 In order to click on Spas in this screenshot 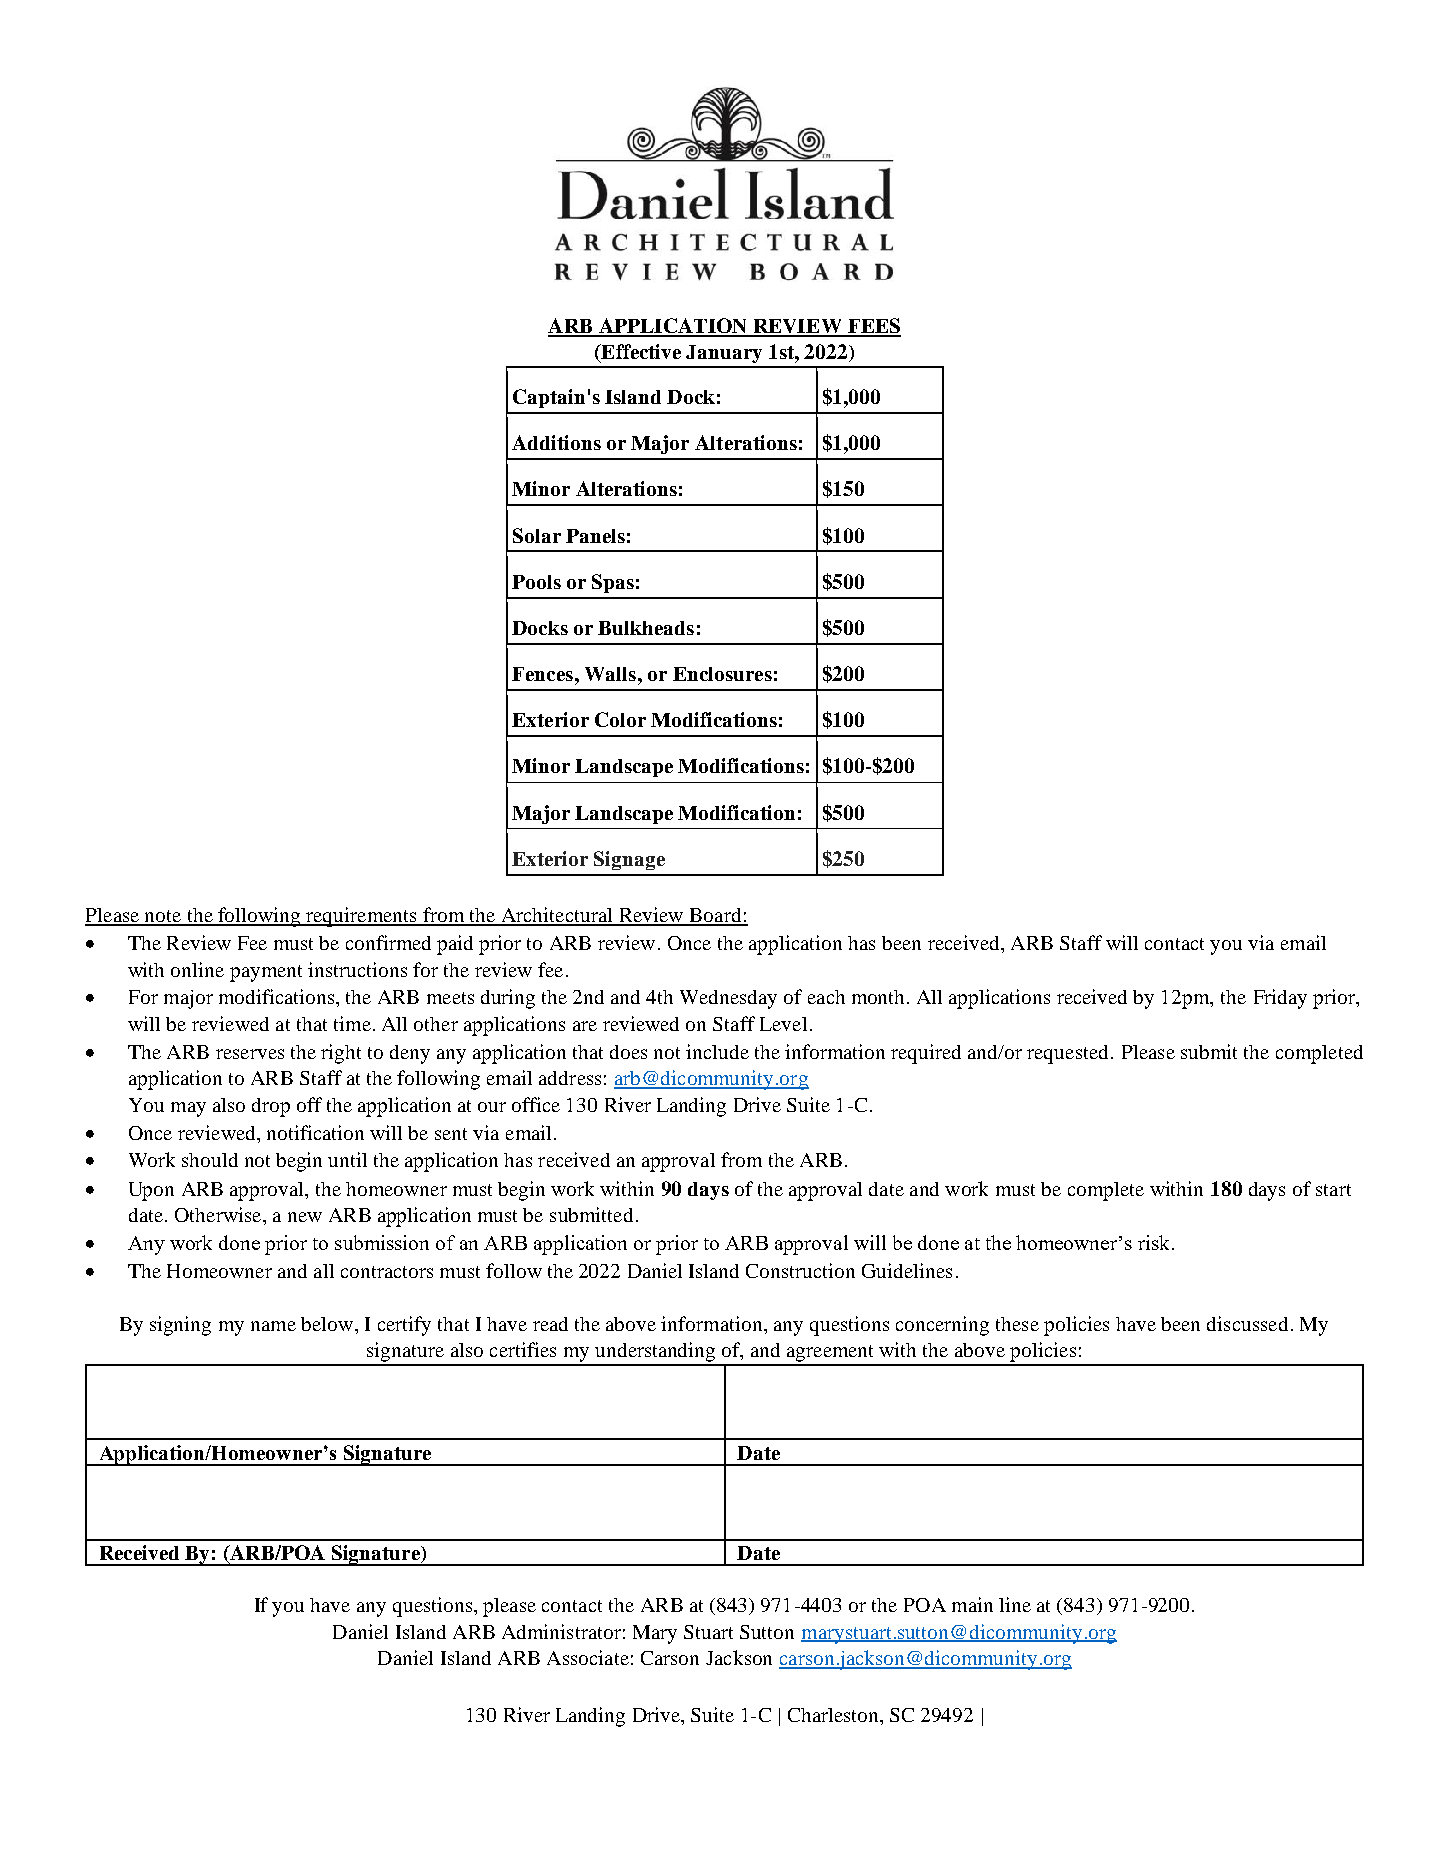, I will do `click(613, 583)`.
